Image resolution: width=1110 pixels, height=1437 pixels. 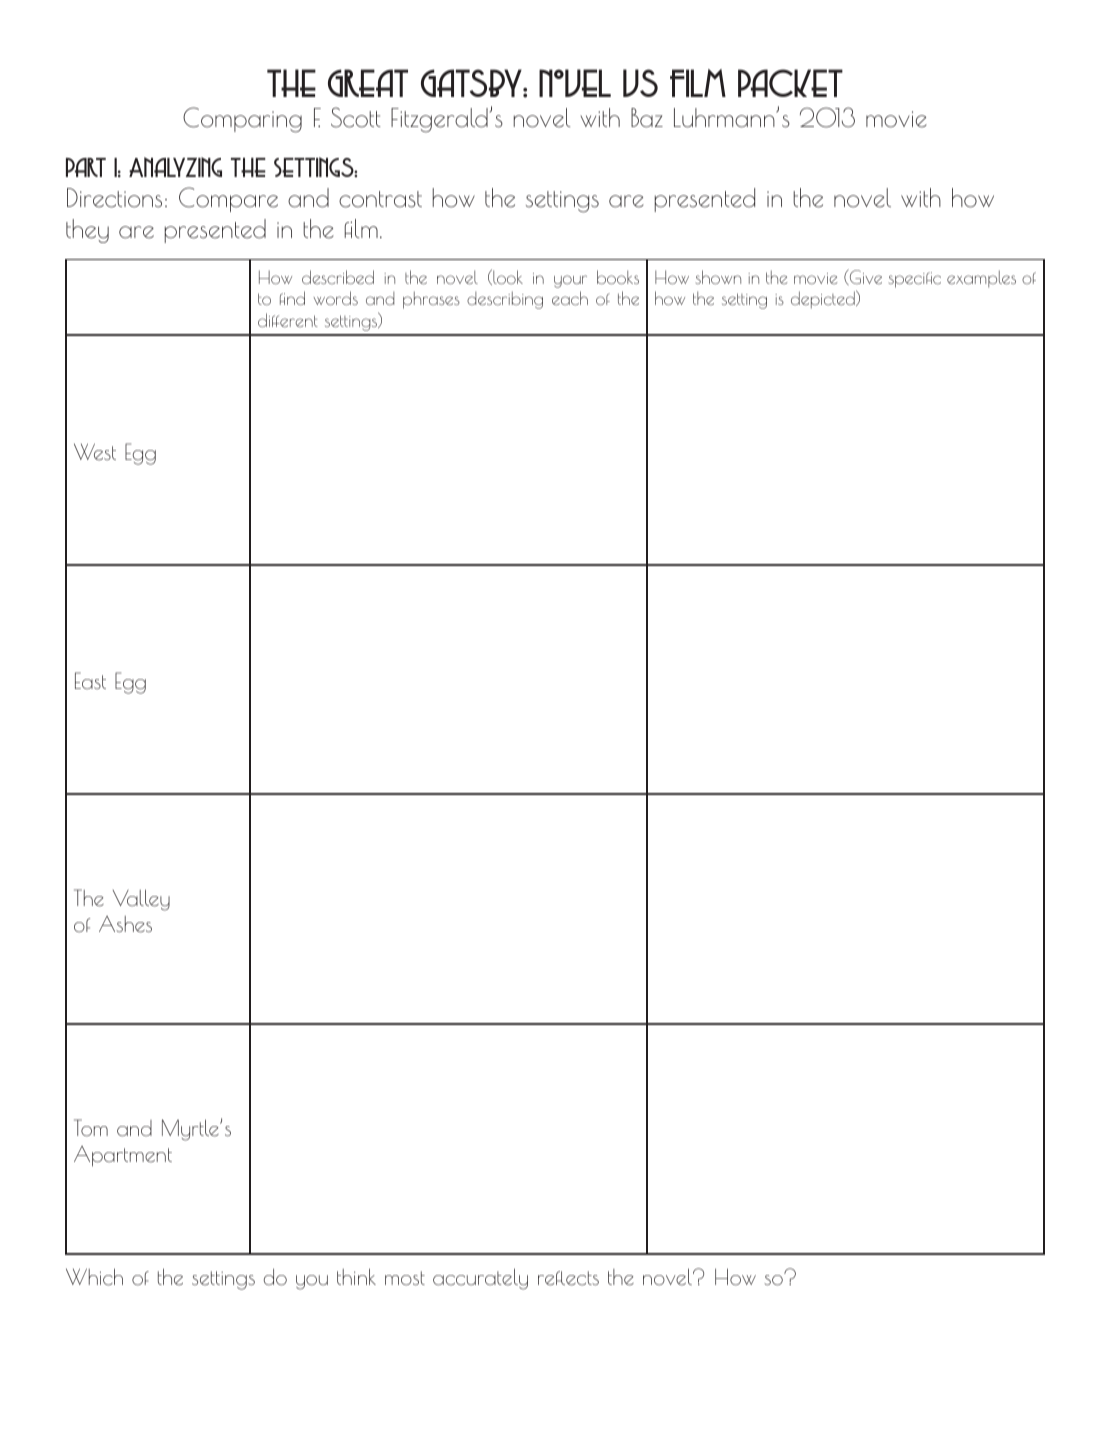 What do you see at coordinates (568, 1278) in the screenshot?
I see `reflects` at bounding box center [568, 1278].
